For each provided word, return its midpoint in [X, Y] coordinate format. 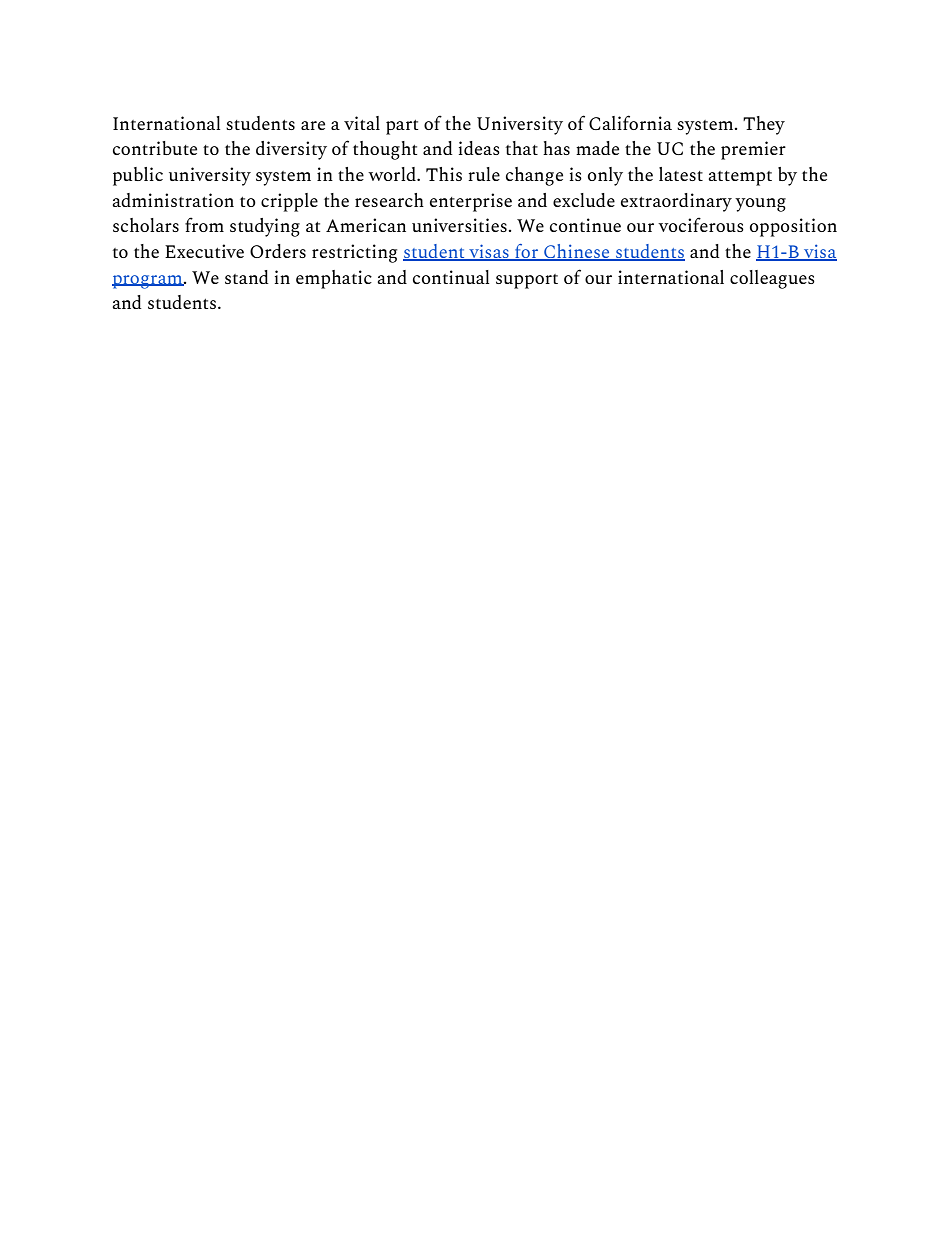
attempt [740, 178]
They [764, 125]
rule [484, 174]
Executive [204, 251]
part [402, 127]
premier [753, 150]
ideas [479, 148]
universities [459, 225]
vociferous [701, 224]
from [204, 224]
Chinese [577, 252]
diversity [291, 150]
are [313, 125]
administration [173, 200]
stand [247, 277]
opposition [793, 227]
